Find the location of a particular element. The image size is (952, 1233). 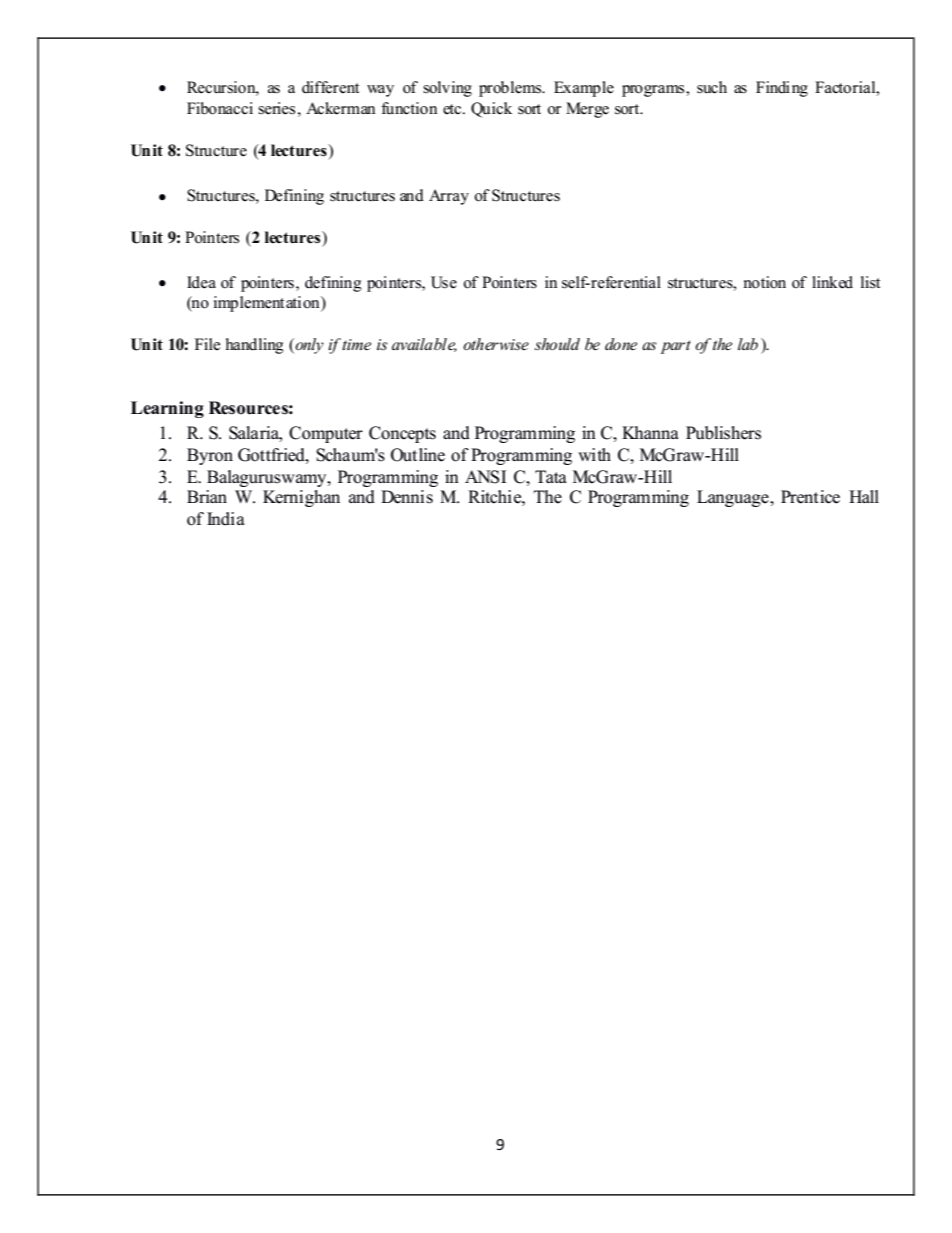

problems is located at coordinates (511, 89).
